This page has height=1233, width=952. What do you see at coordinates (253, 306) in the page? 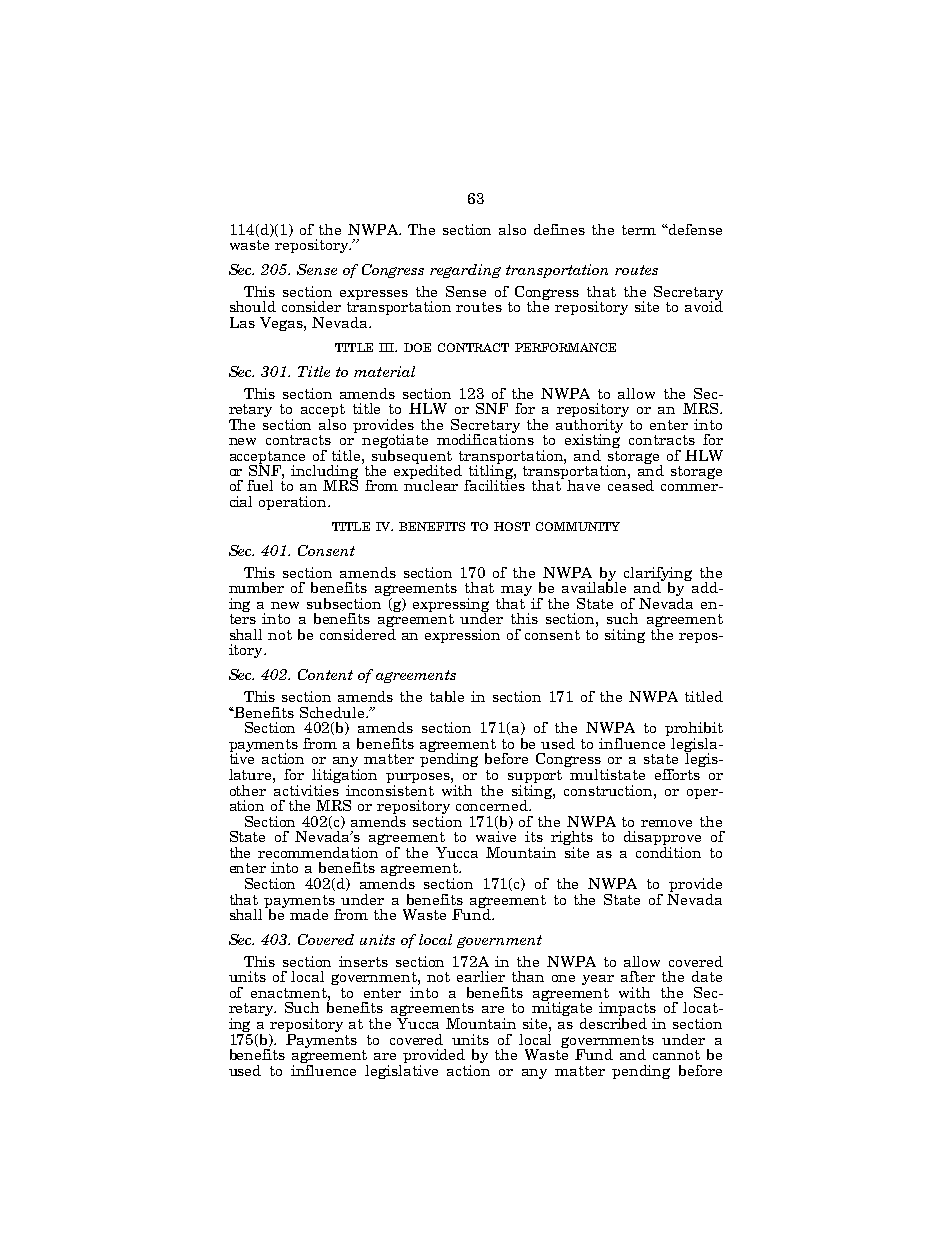
I see `should` at bounding box center [253, 306].
